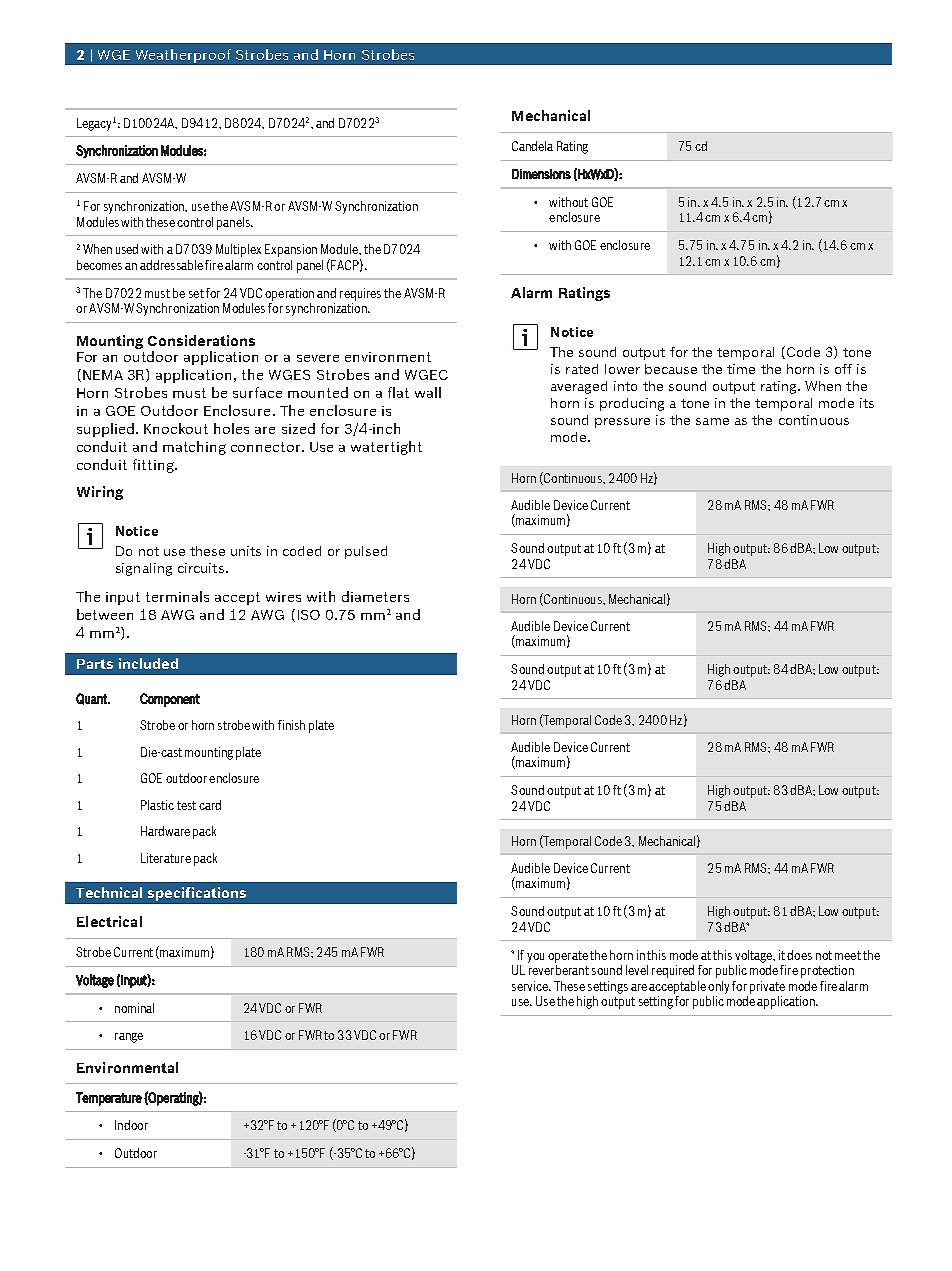 This document has height=1271, width=952. What do you see at coordinates (131, 1125) in the document?
I see `Indoor` at bounding box center [131, 1125].
